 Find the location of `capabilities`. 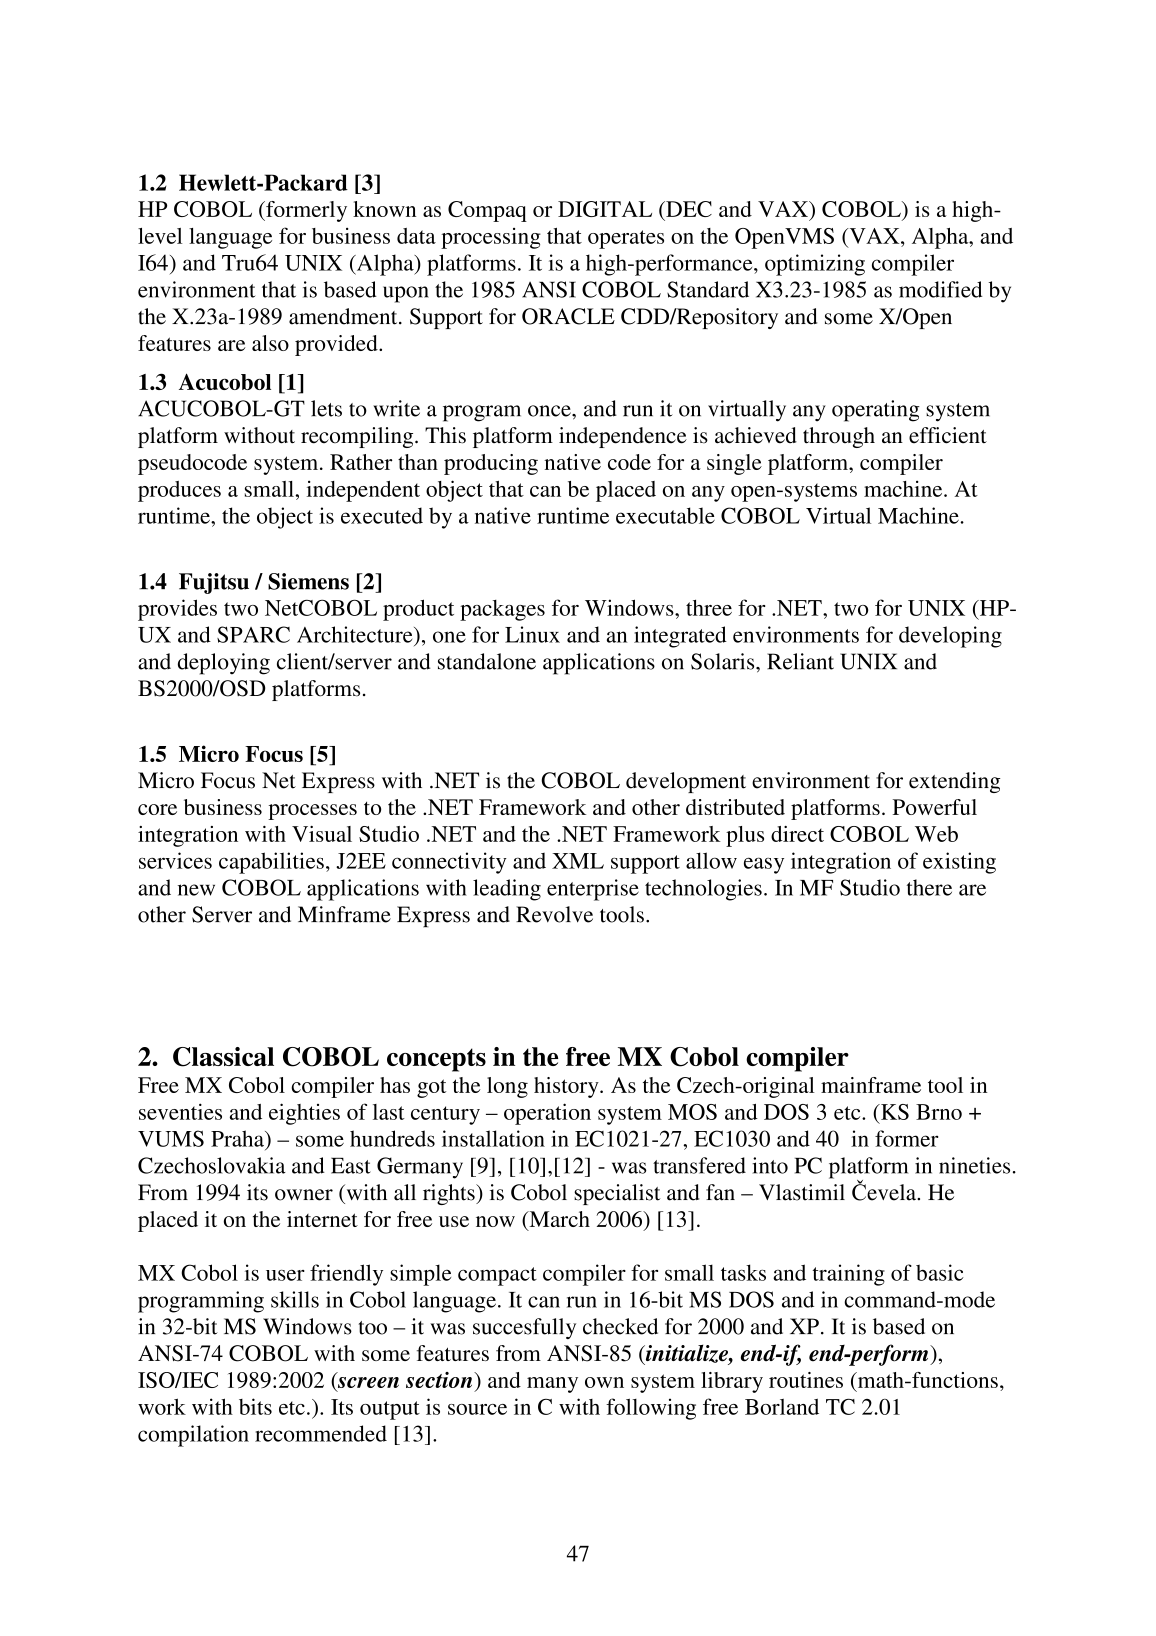

capabilities is located at coordinates (271, 863).
